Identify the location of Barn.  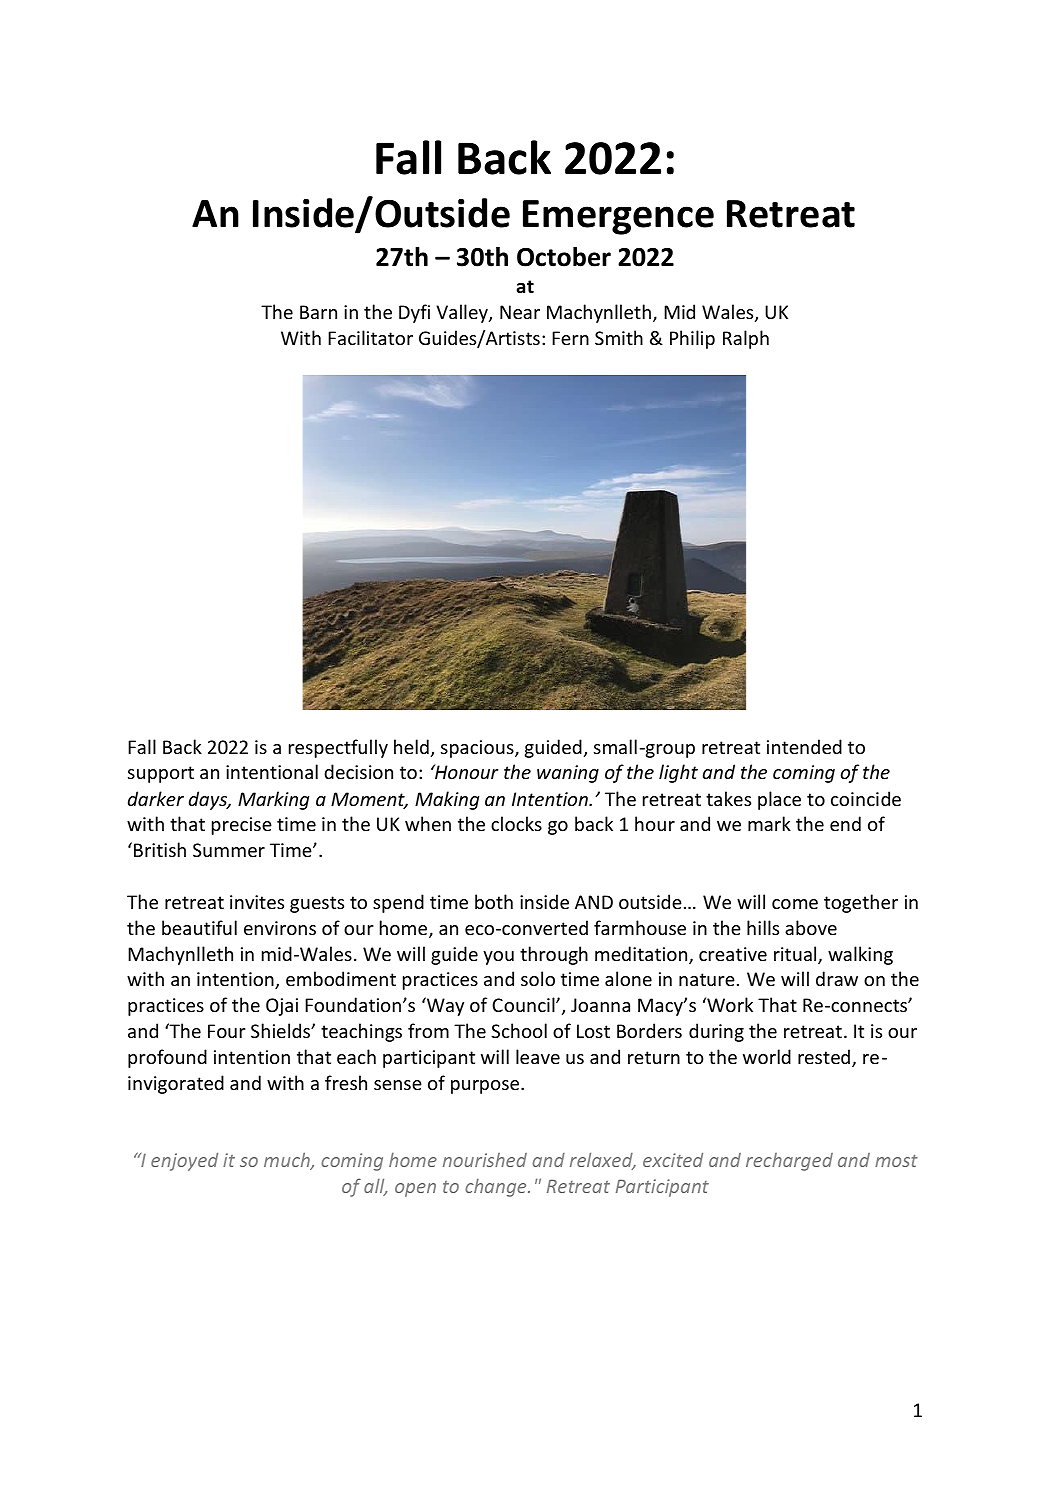
(318, 312).
